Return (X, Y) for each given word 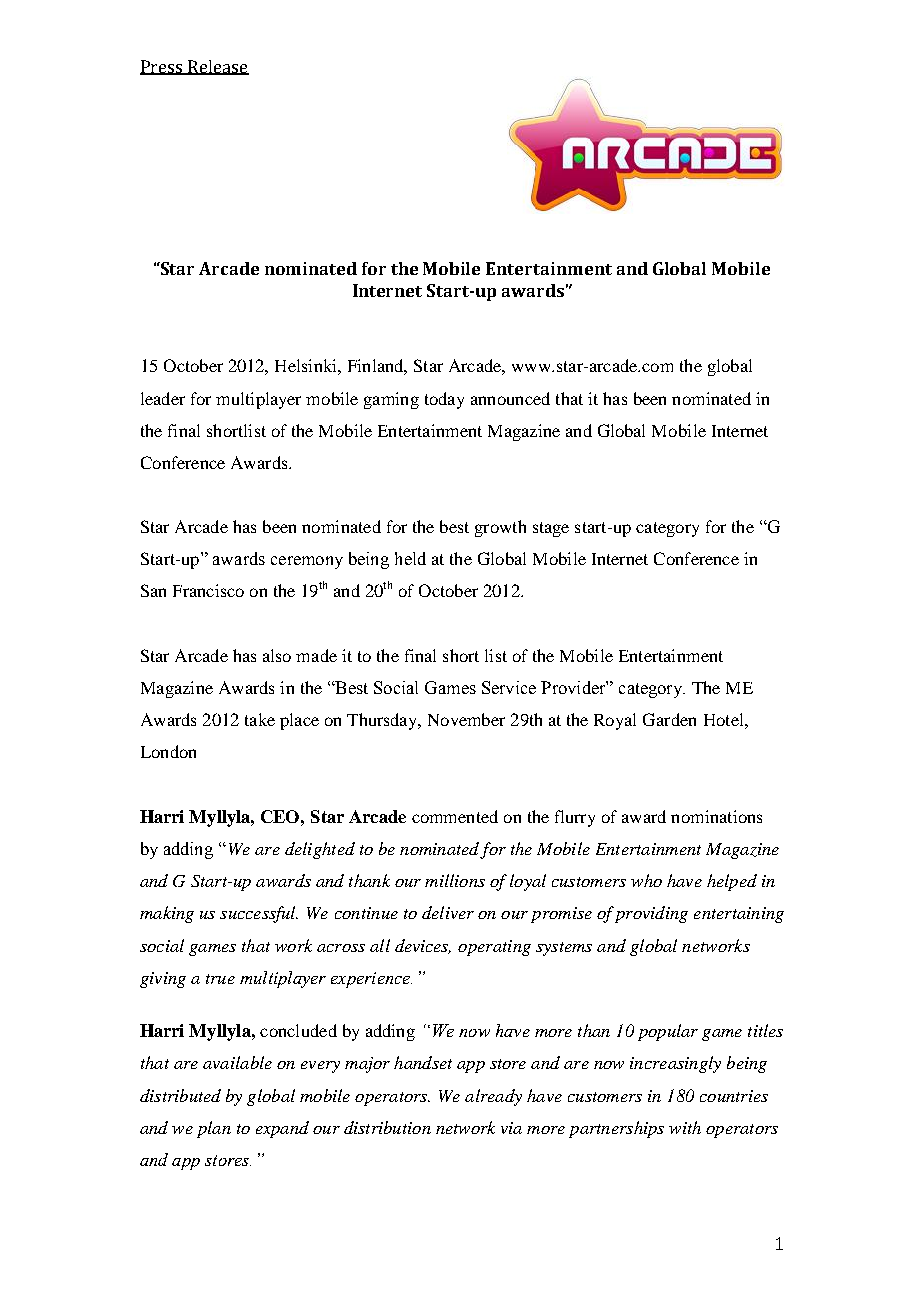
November (466, 719)
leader (163, 398)
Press (162, 67)
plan (214, 1129)
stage (551, 529)
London (168, 751)
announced (510, 398)
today (444, 400)
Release (217, 67)
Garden (669, 719)
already (493, 1097)
